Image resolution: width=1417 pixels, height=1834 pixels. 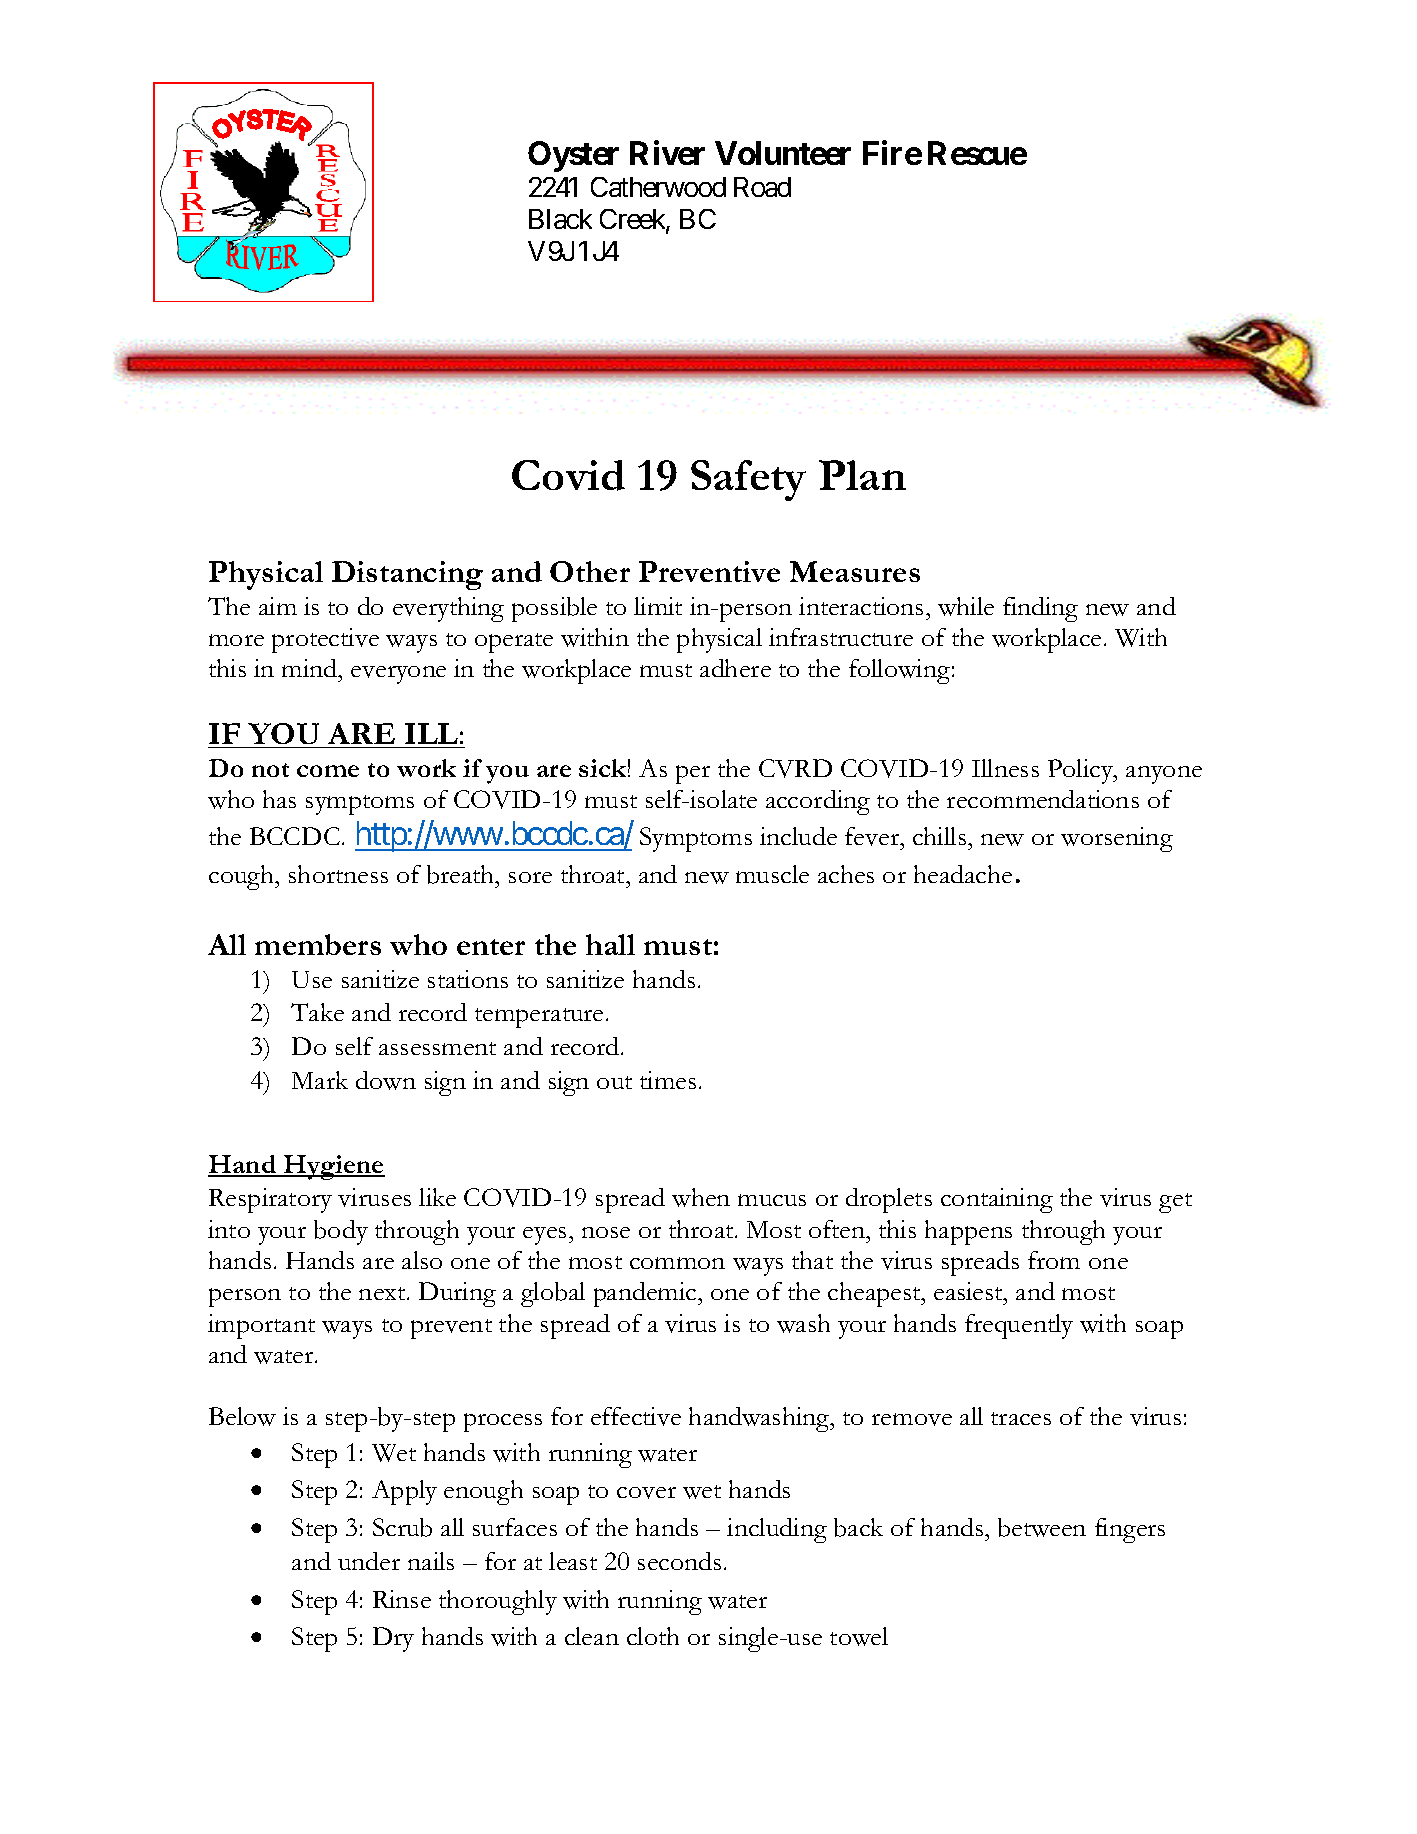 What do you see at coordinates (338, 874) in the image?
I see `shortness` at bounding box center [338, 874].
